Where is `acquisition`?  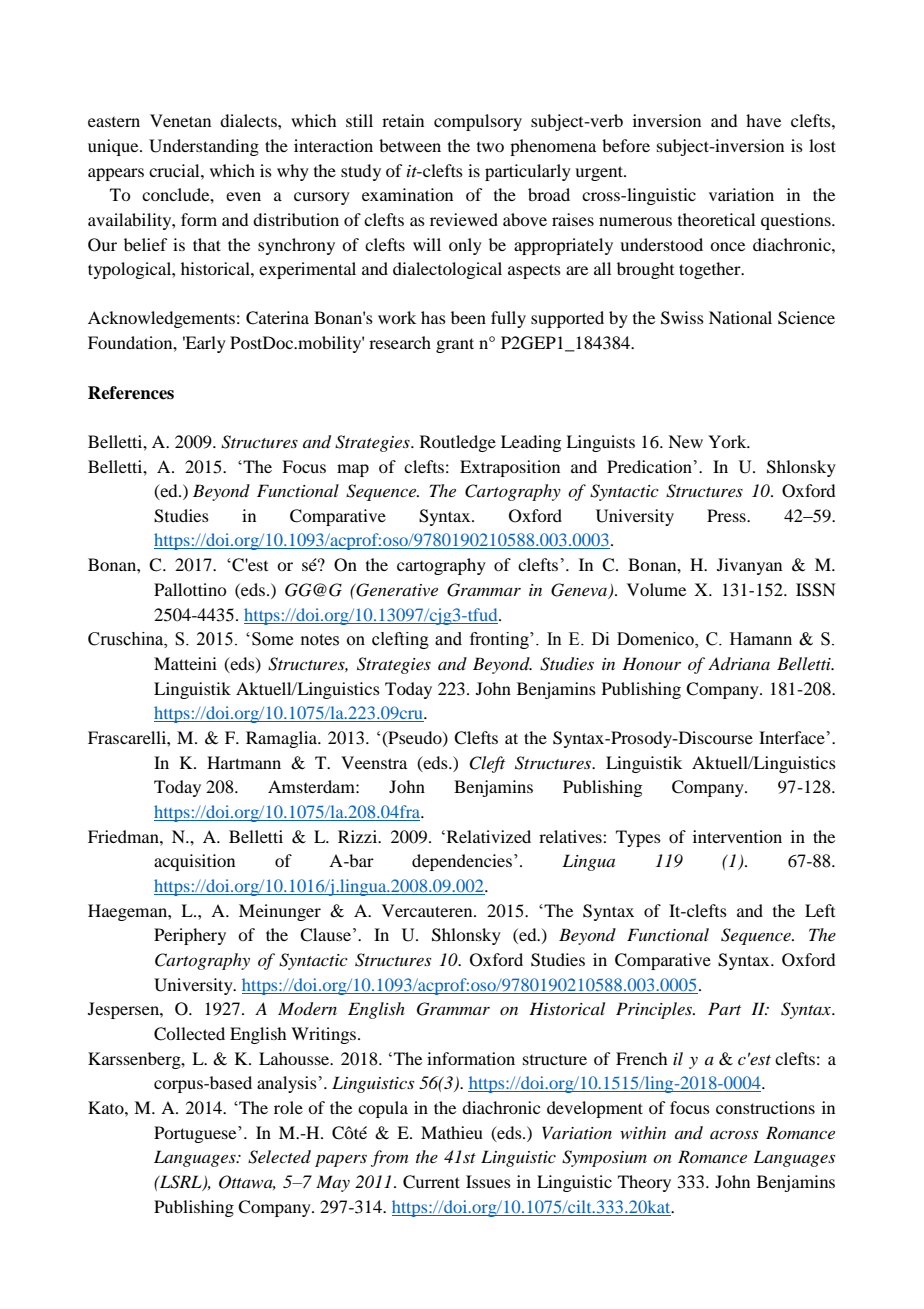 acquisition is located at coordinates (194, 862).
